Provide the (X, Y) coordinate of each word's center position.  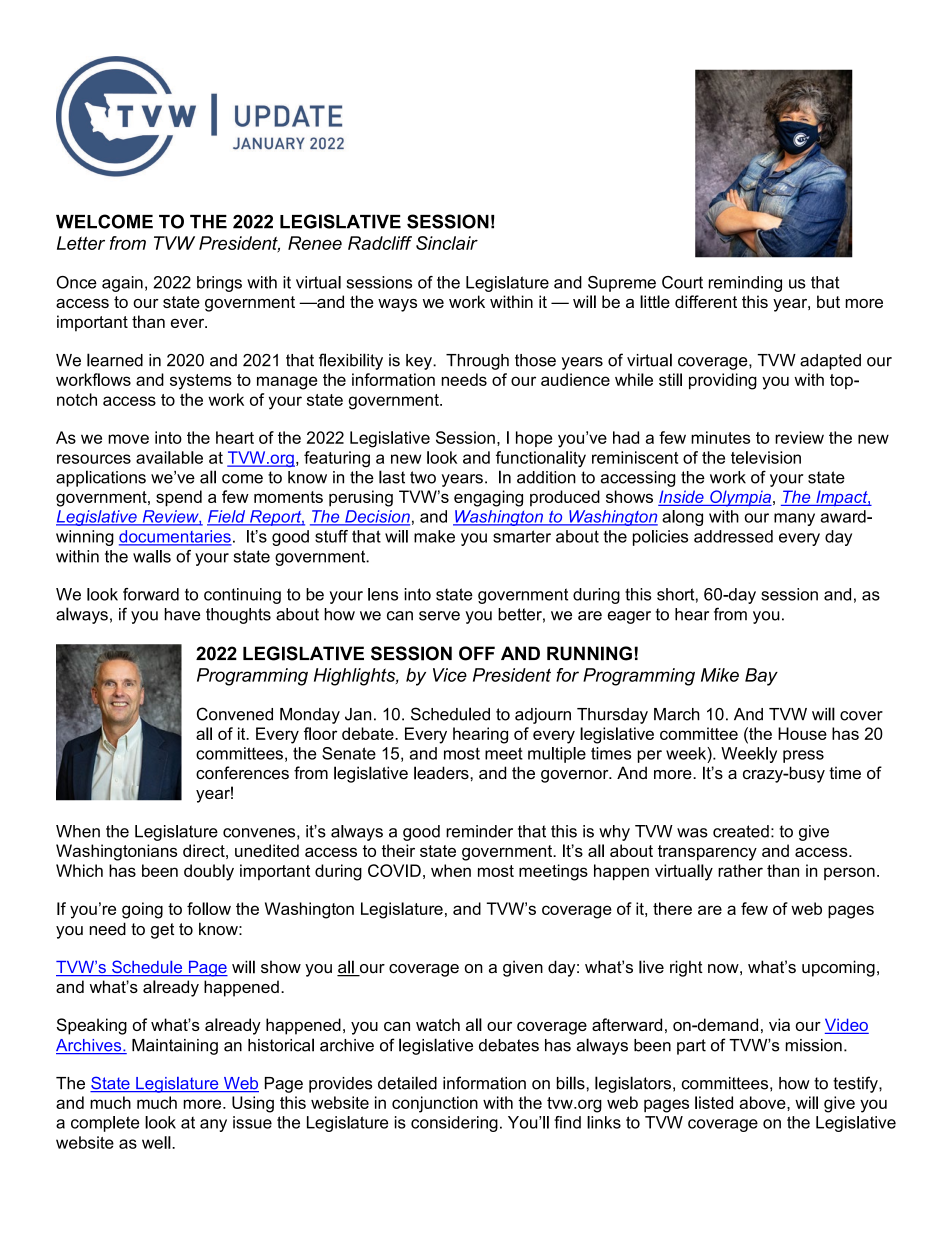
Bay (761, 677)
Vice (450, 675)
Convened (235, 714)
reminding (745, 284)
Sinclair (447, 243)
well (156, 1142)
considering (454, 1124)
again (122, 284)
